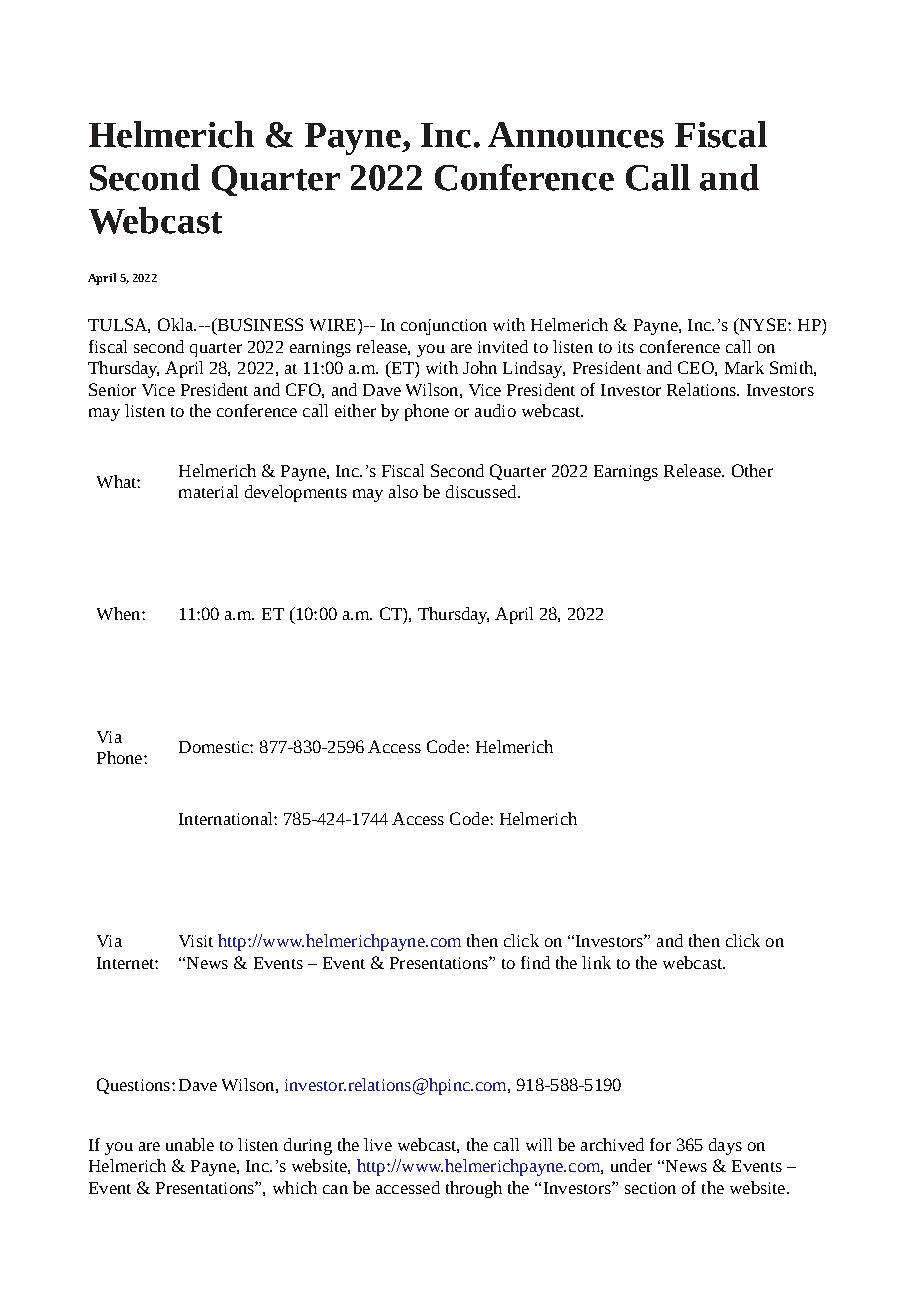  Describe the element at coordinates (112, 389) in the page. I see `Senior` at that location.
